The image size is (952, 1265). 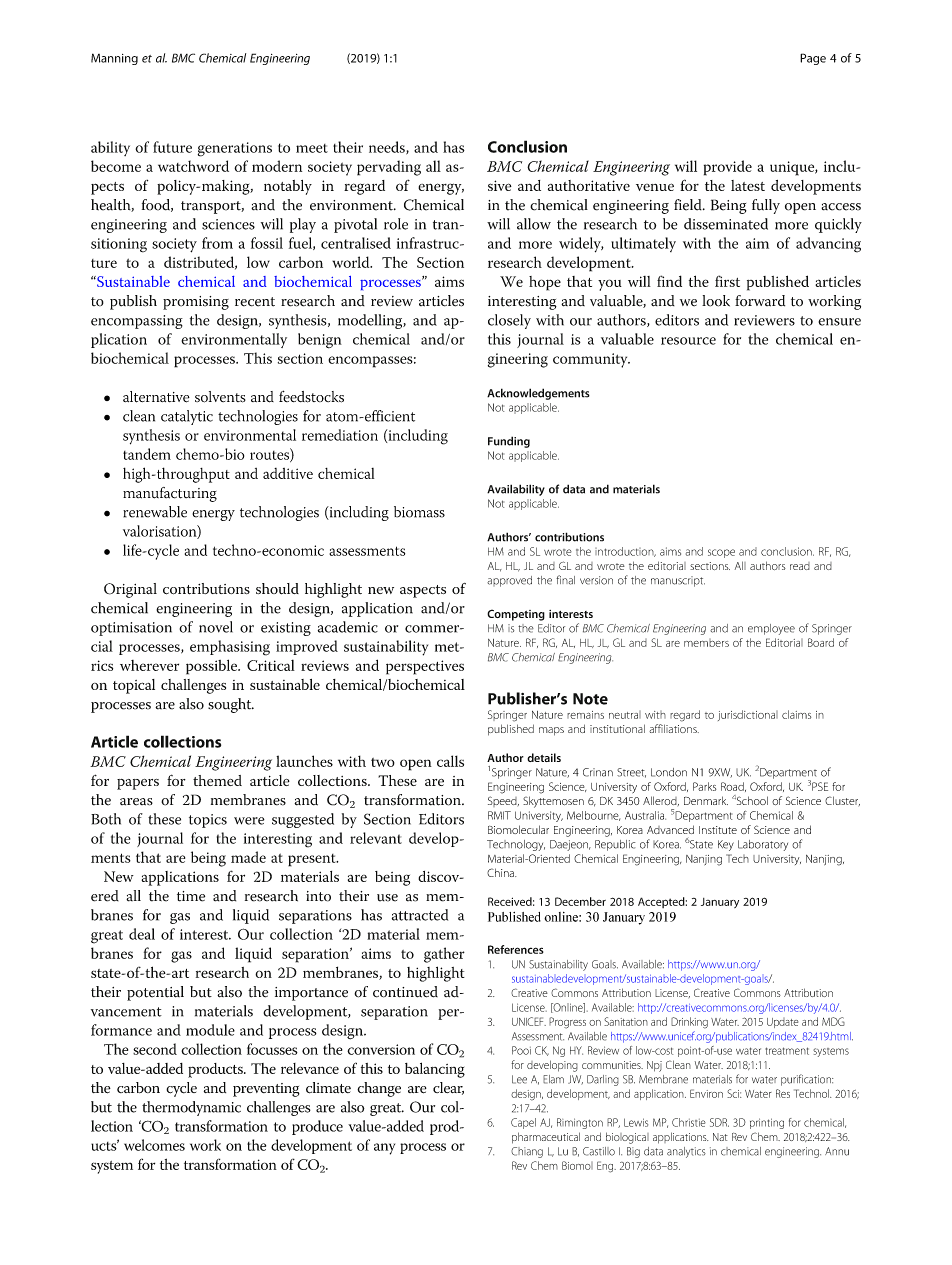 I want to click on China, so click(x=501, y=872).
